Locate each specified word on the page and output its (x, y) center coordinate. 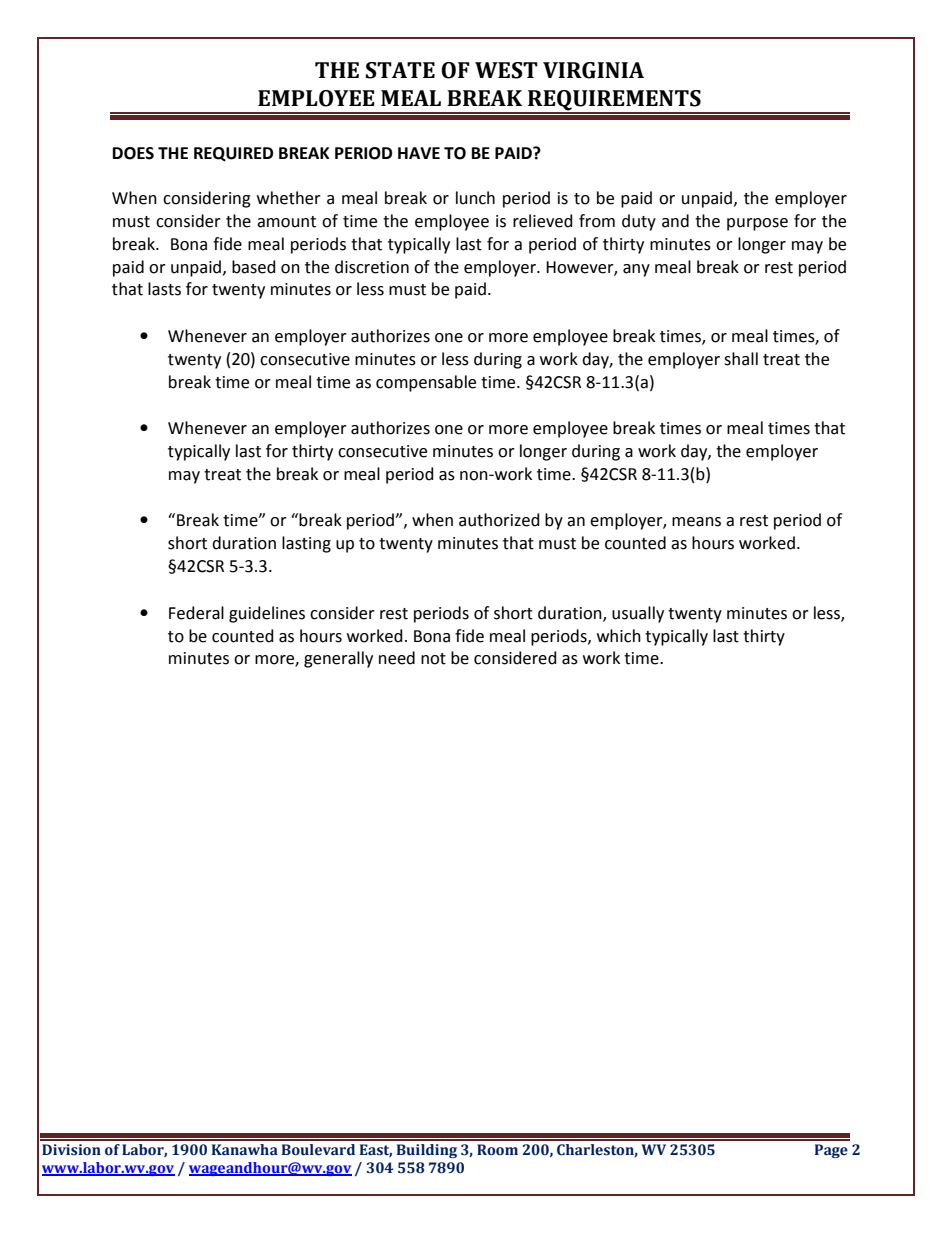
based (254, 267)
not (433, 659)
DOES (133, 153)
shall (741, 359)
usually (638, 614)
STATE (400, 70)
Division (71, 1150)
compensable (426, 383)
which (619, 636)
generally (338, 659)
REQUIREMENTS (614, 101)
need (397, 658)
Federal (196, 613)
